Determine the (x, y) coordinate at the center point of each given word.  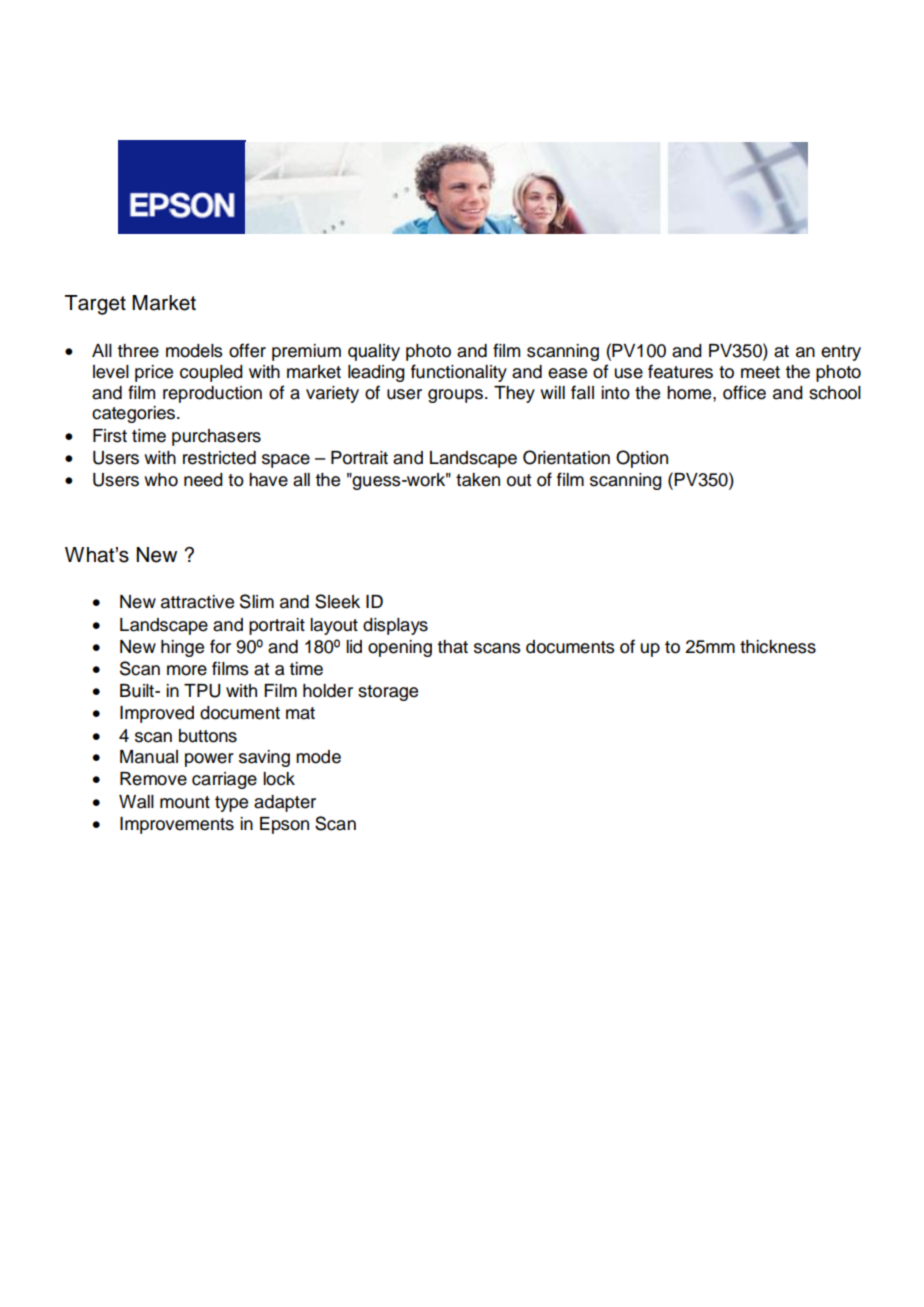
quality (374, 352)
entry (841, 353)
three (138, 351)
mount (185, 802)
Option (642, 459)
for (220, 646)
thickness (778, 647)
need (203, 480)
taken (478, 480)
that (452, 647)
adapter (285, 803)
